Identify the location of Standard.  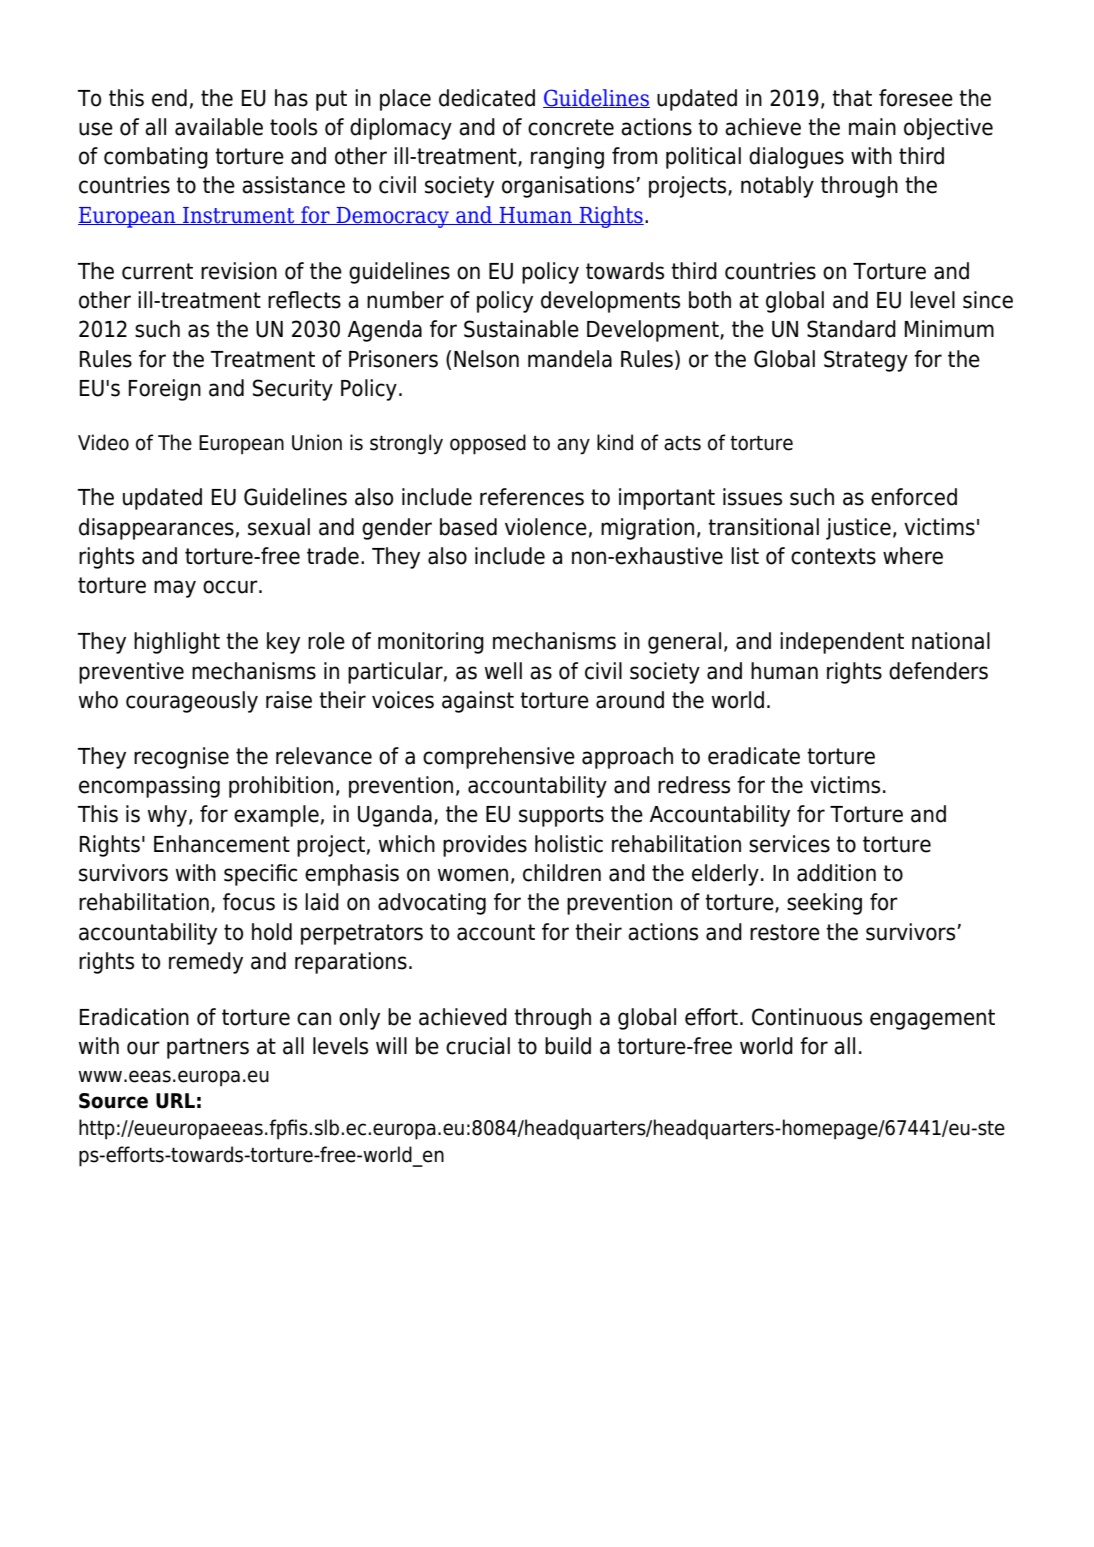
(851, 329).
